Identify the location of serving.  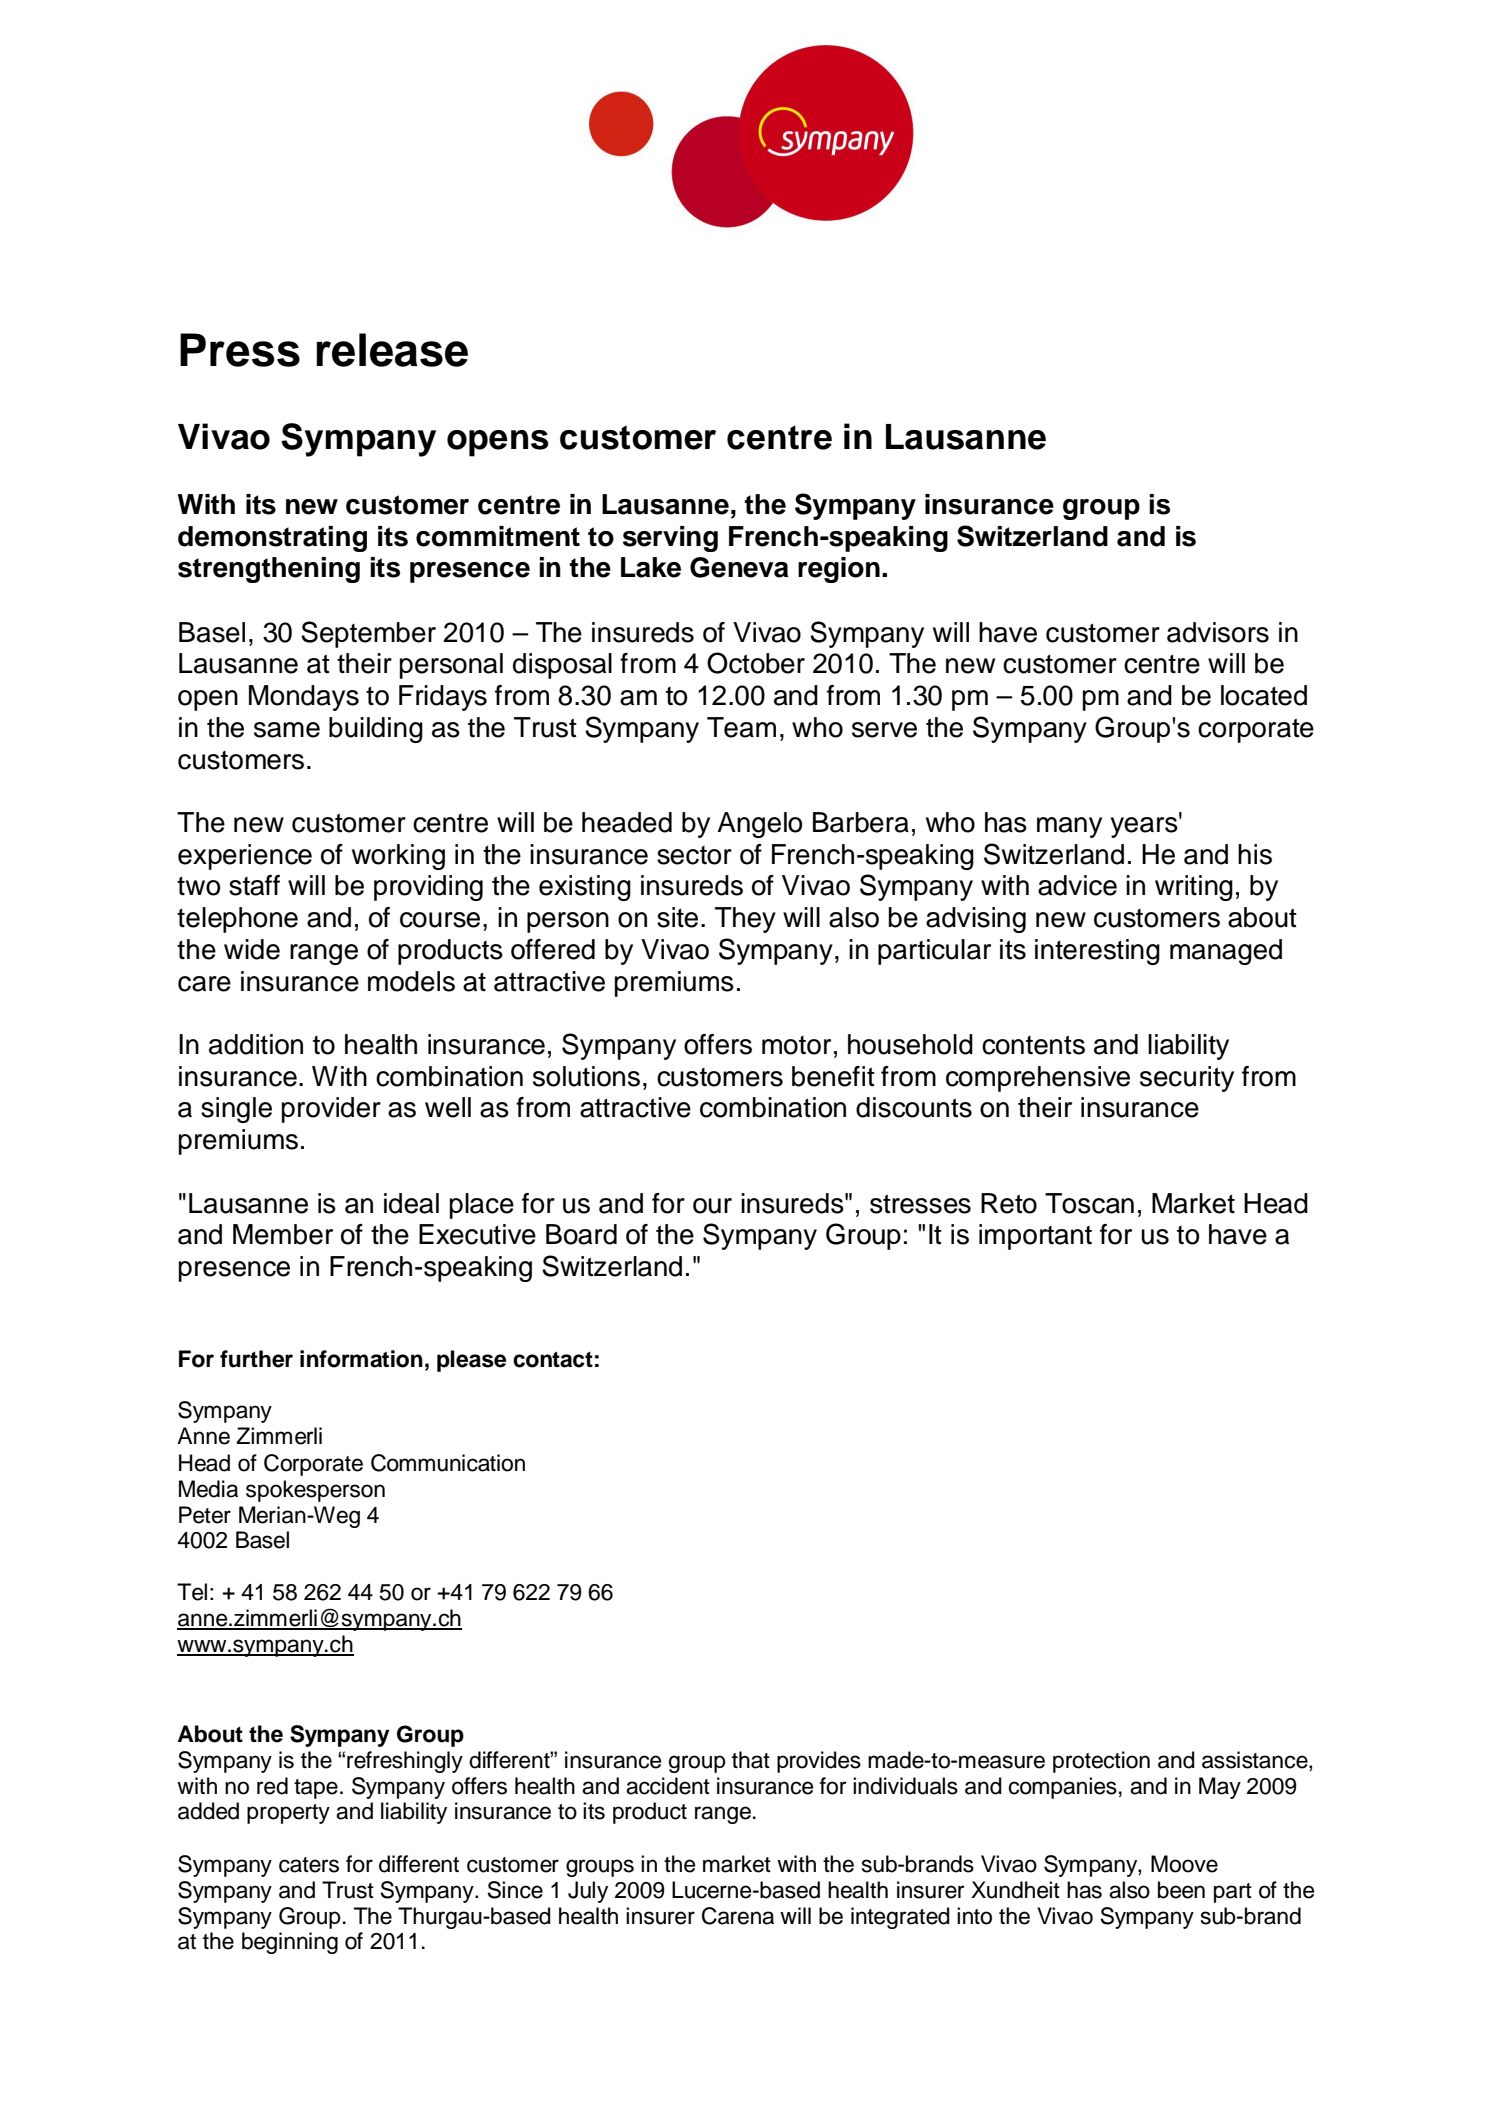
(670, 539).
